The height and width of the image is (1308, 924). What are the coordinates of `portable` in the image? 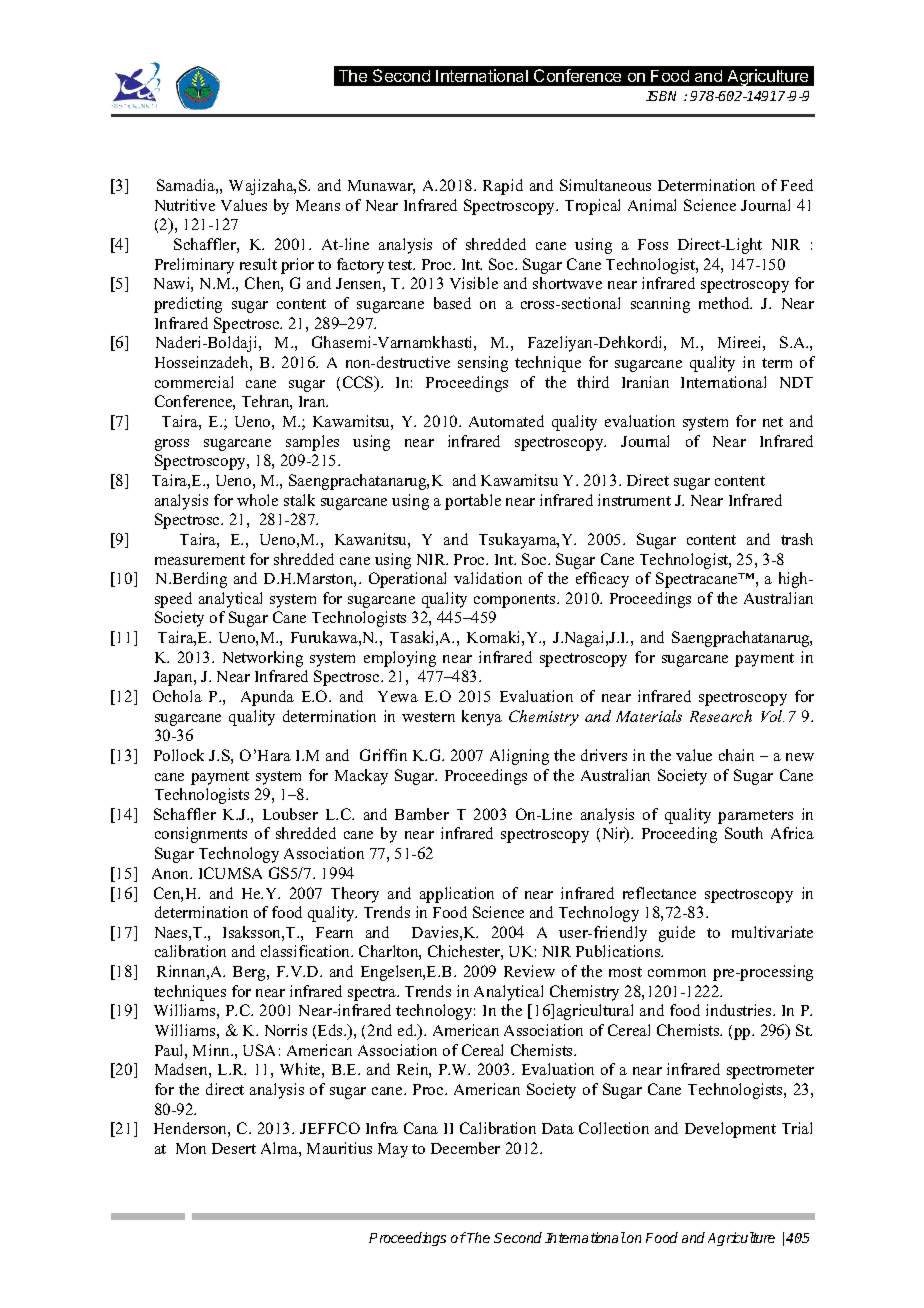 It's located at (473, 502).
